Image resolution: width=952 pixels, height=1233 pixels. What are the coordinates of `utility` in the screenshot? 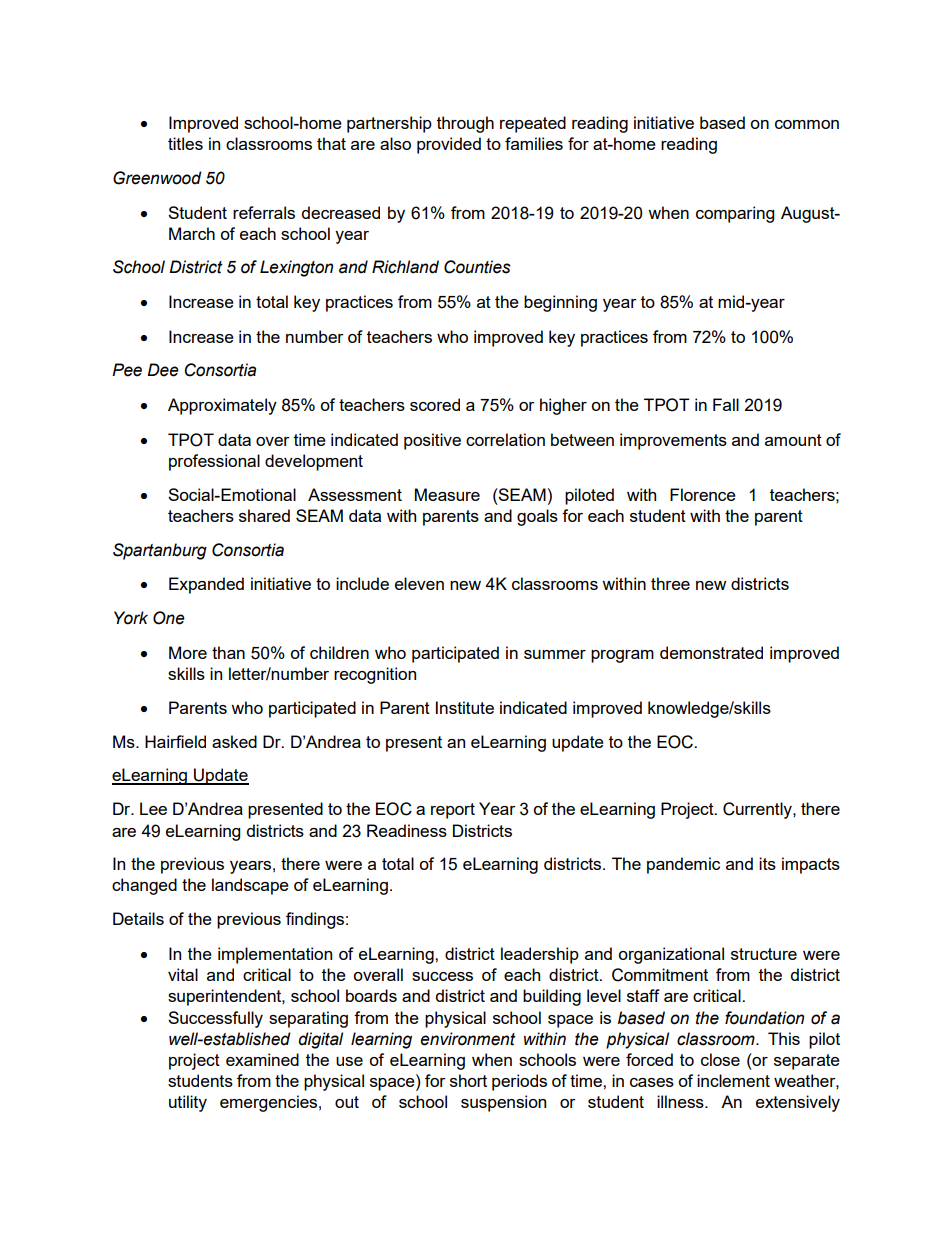 It's located at (188, 1103).
